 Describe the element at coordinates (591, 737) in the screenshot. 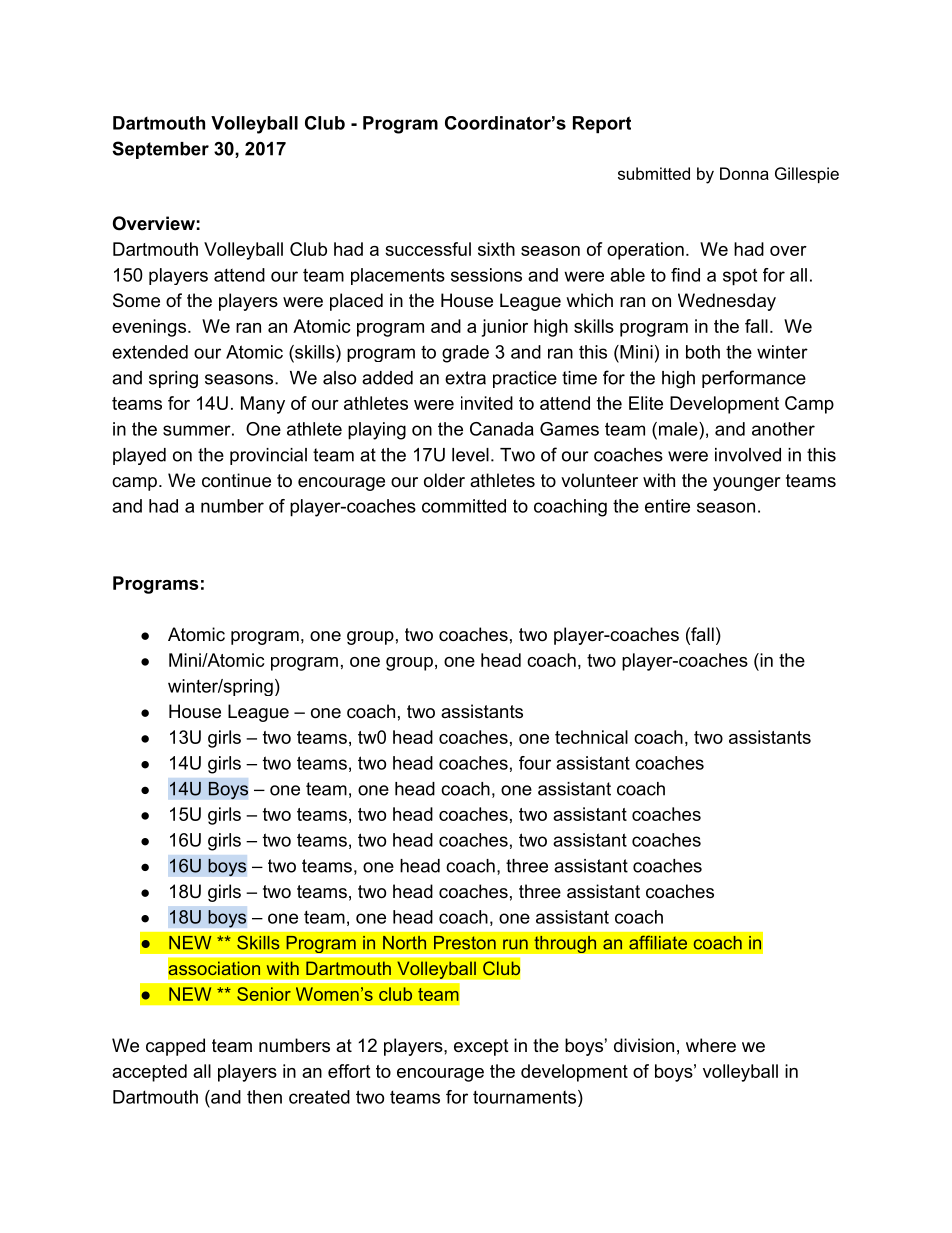

I see `technical` at that location.
